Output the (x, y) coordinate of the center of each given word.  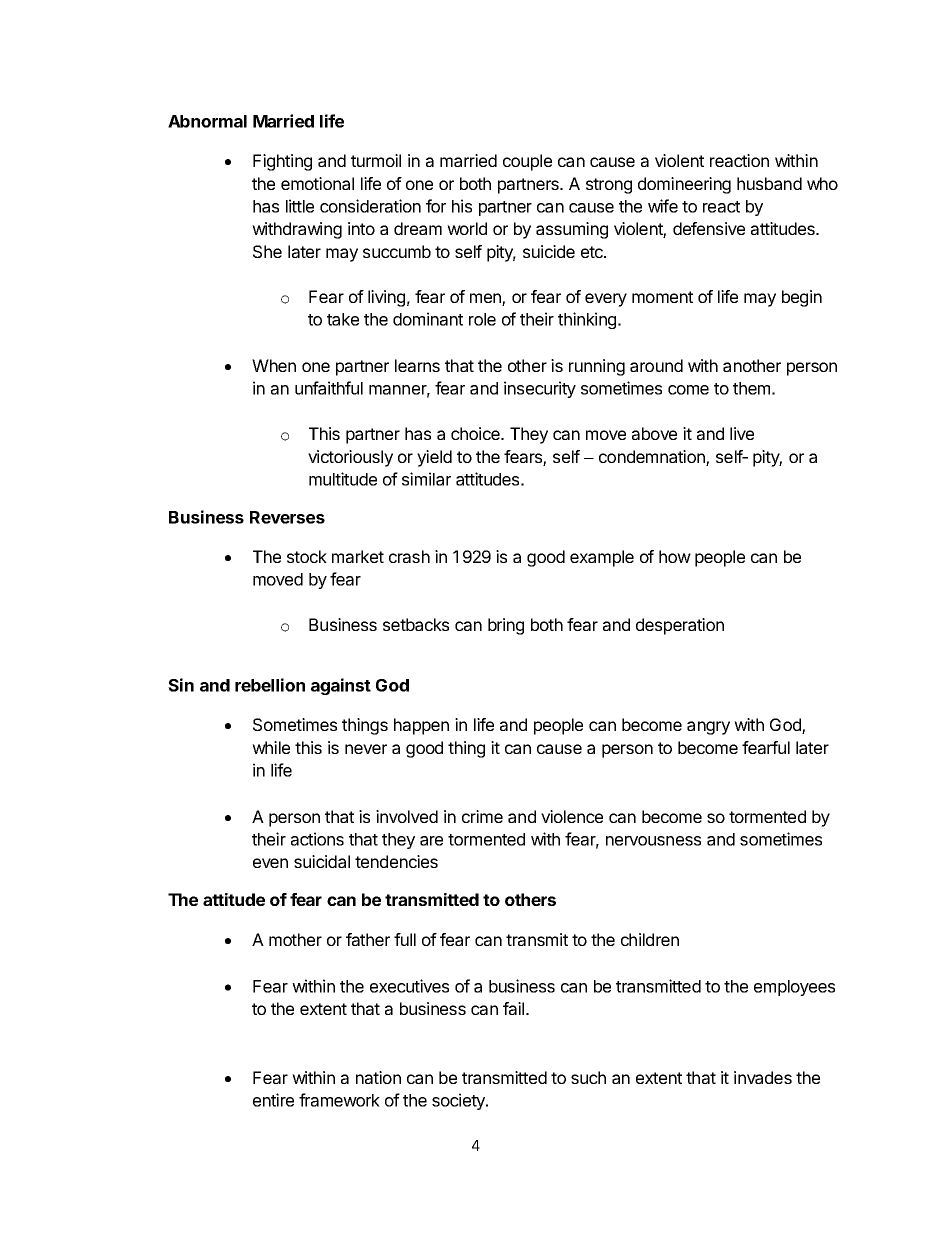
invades (763, 1077)
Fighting (282, 162)
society (459, 1101)
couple (527, 162)
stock (307, 556)
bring (506, 626)
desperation (680, 626)
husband (769, 183)
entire (273, 1100)
